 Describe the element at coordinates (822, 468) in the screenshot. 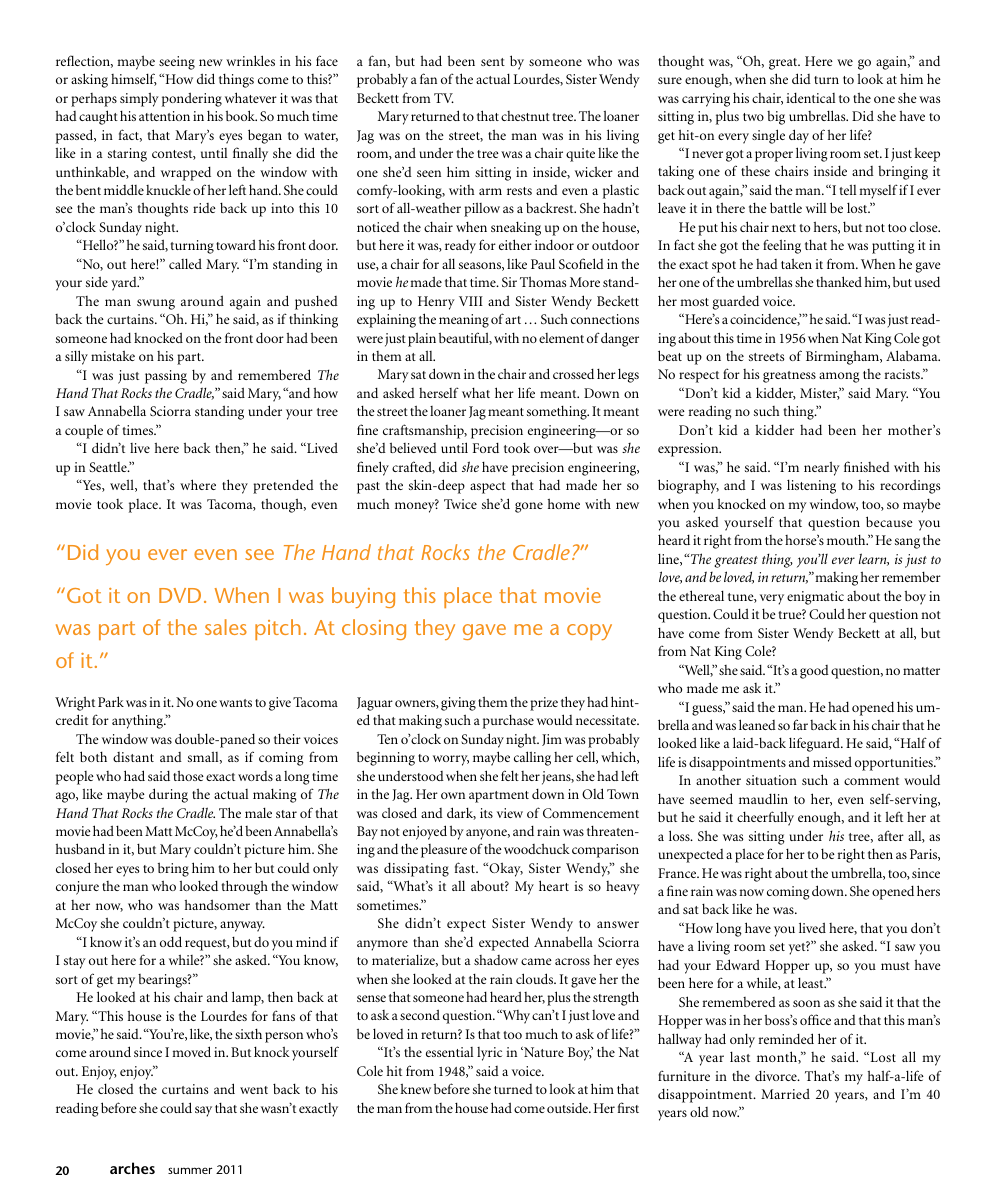

I see `nearly` at that location.
